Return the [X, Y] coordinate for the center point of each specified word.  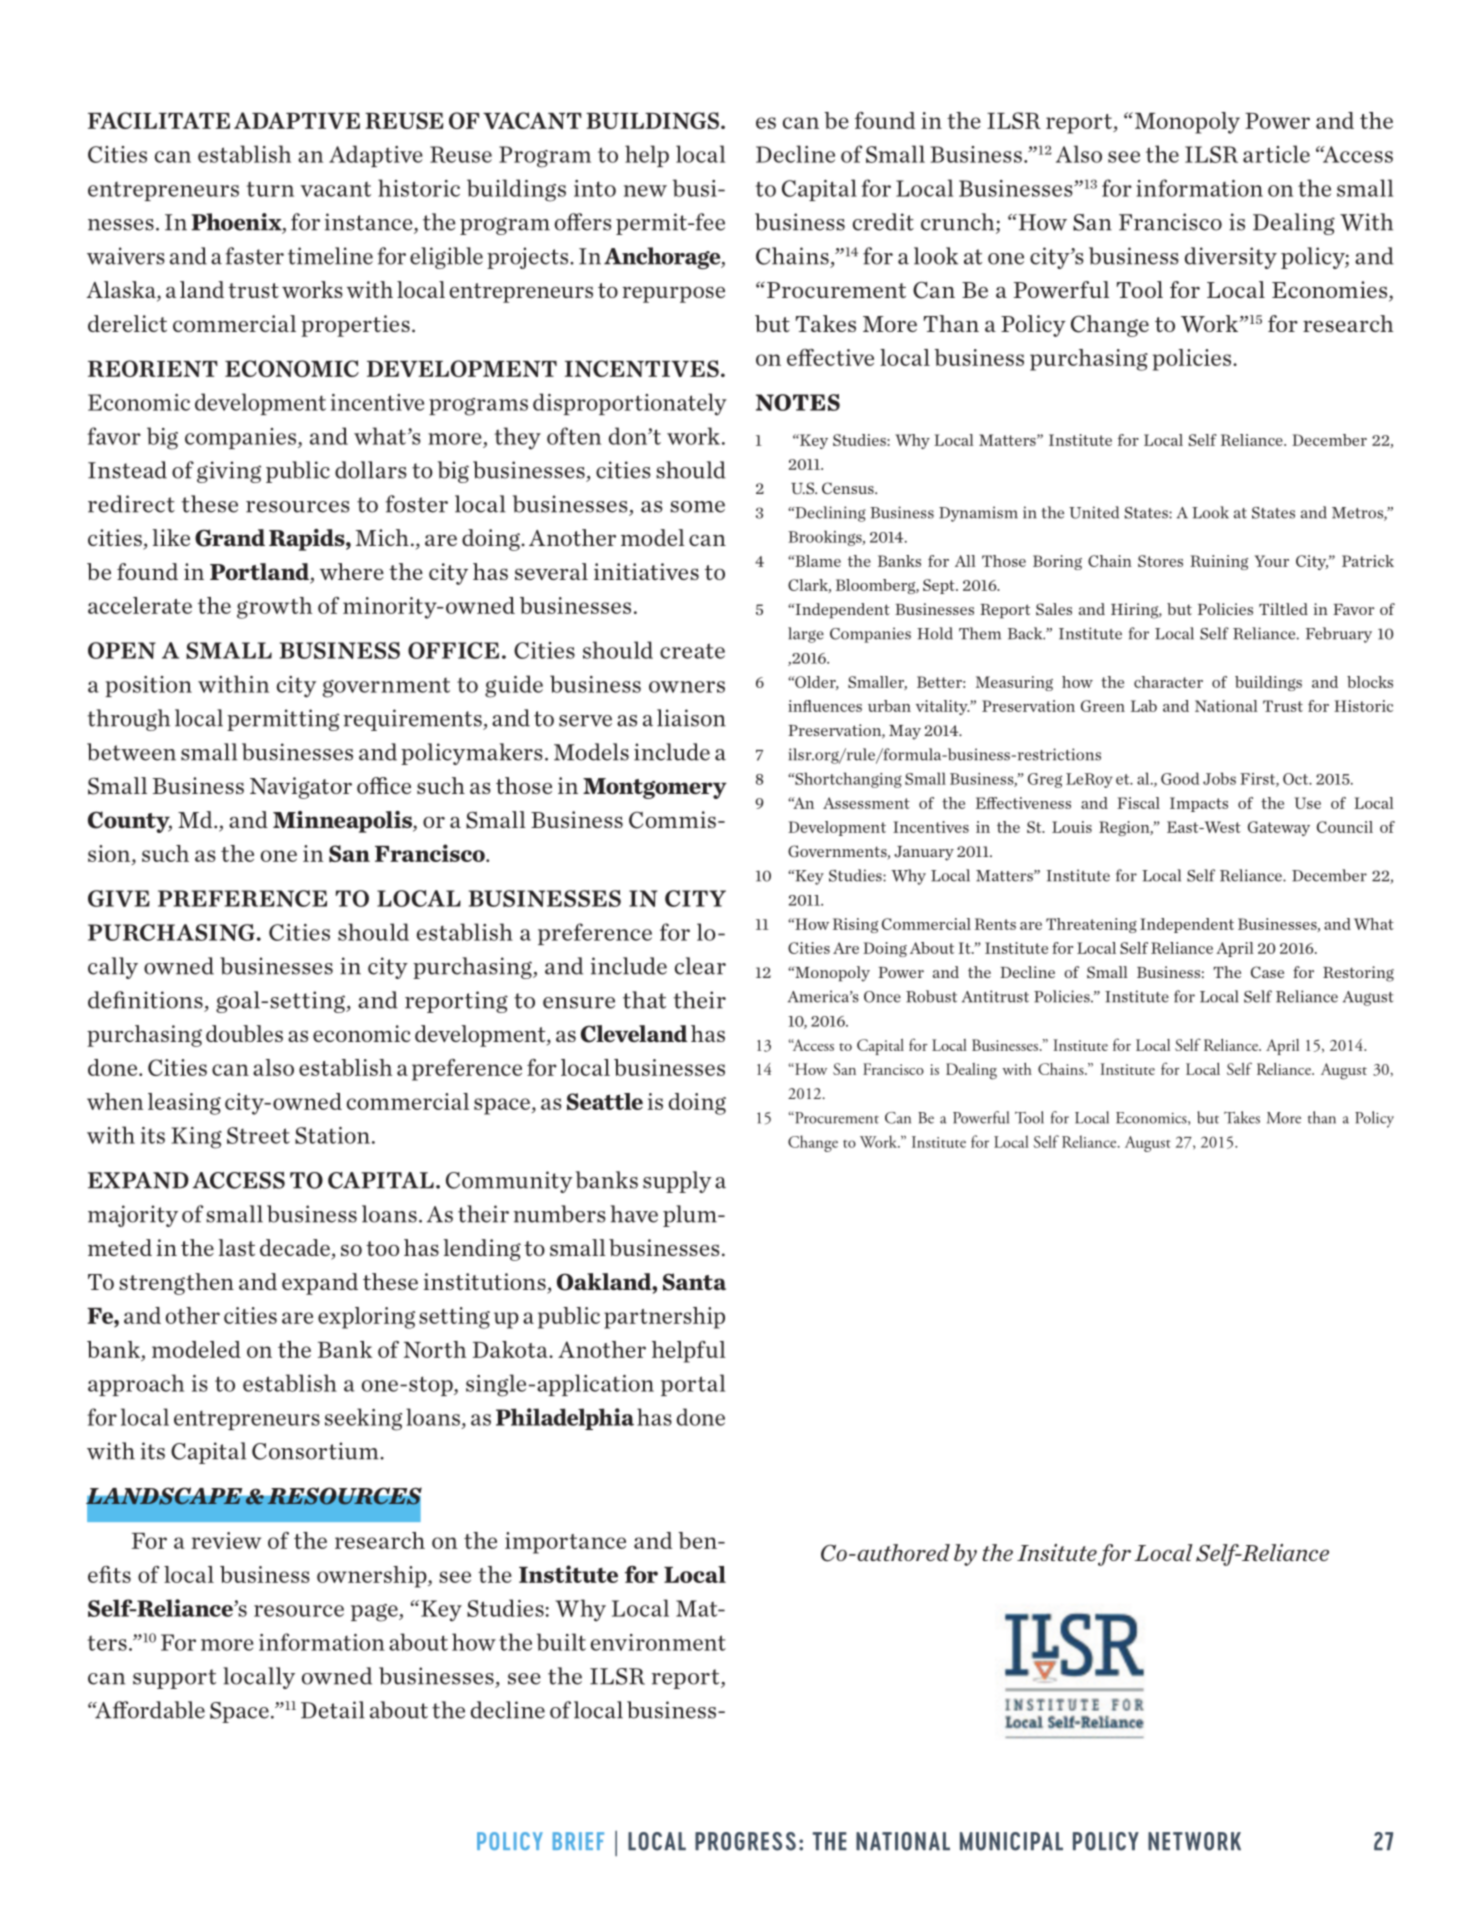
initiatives [646, 571]
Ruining [1219, 562]
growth [275, 608]
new [645, 191]
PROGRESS [745, 1841]
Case [1267, 972]
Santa [694, 1282]
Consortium [316, 1451]
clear [700, 966]
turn [270, 189]
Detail [333, 1710]
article [1276, 154]
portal [693, 1385]
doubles [244, 1033]
